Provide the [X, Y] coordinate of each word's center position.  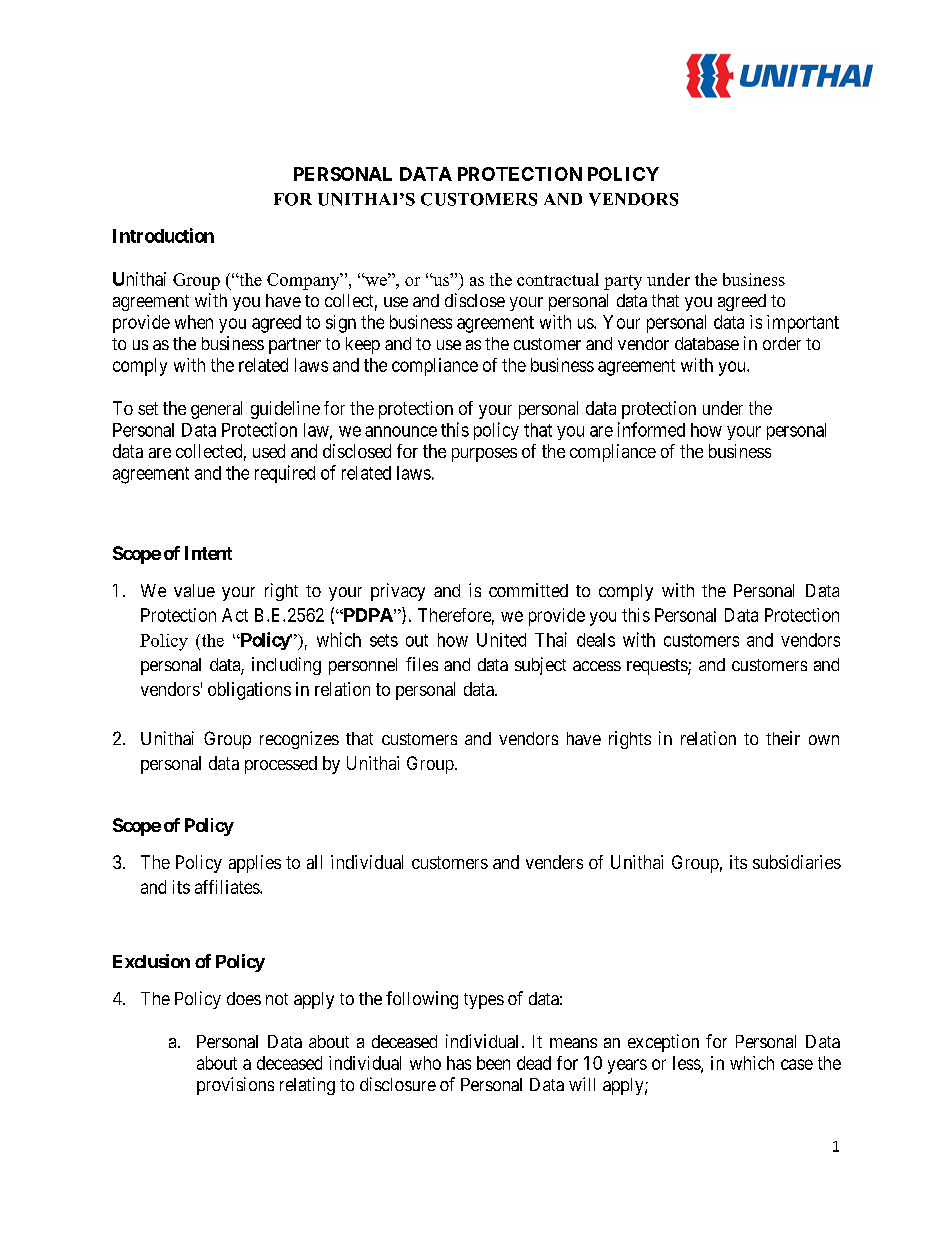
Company [304, 281]
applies [255, 864]
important [803, 324]
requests [658, 667]
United [501, 640]
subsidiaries [797, 862]
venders [554, 862]
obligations [249, 691]
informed [651, 429]
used [269, 451]
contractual [558, 279]
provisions [235, 1086]
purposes [484, 455]
